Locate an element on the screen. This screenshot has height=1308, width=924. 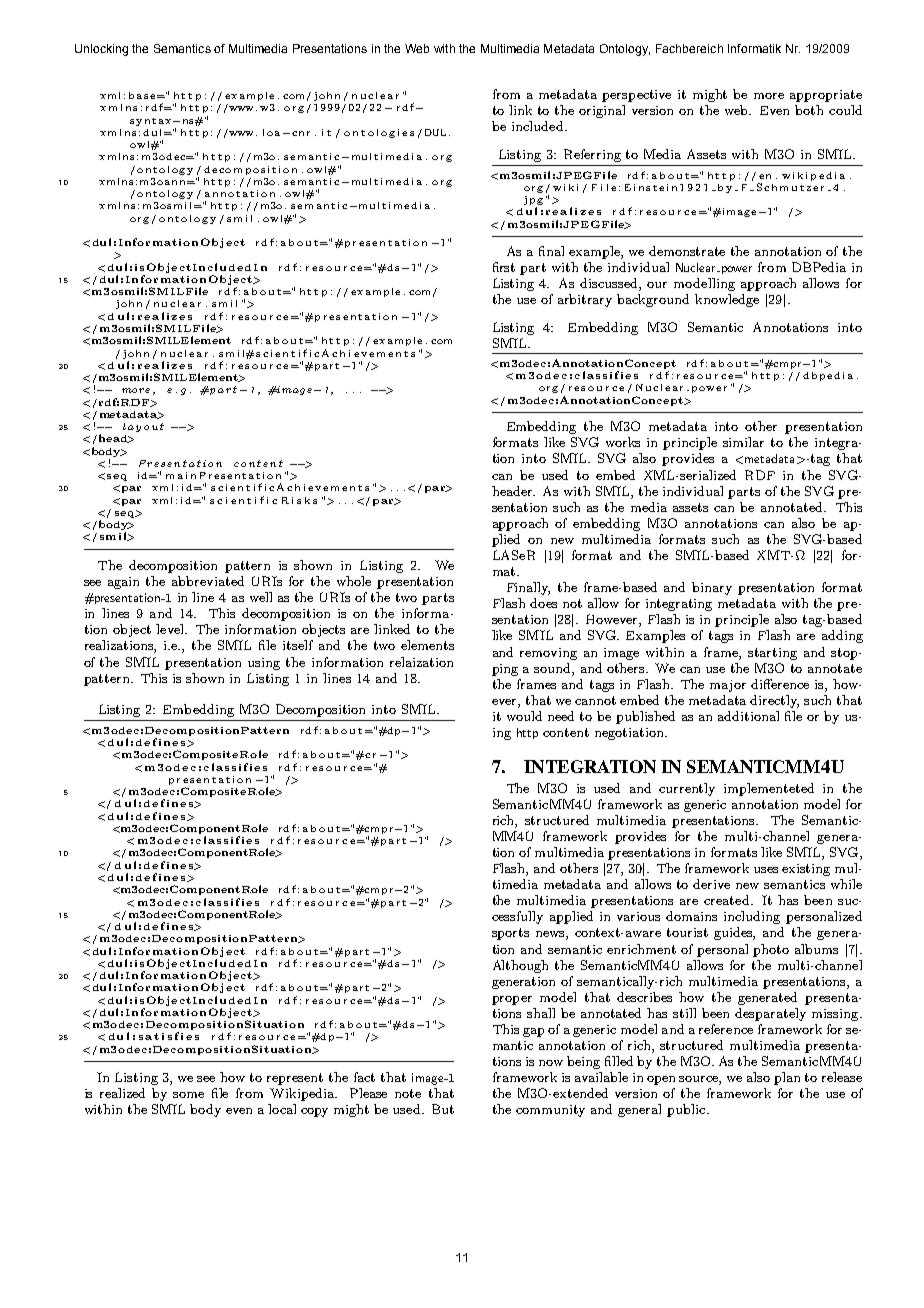
knowledge is located at coordinates (727, 300).
